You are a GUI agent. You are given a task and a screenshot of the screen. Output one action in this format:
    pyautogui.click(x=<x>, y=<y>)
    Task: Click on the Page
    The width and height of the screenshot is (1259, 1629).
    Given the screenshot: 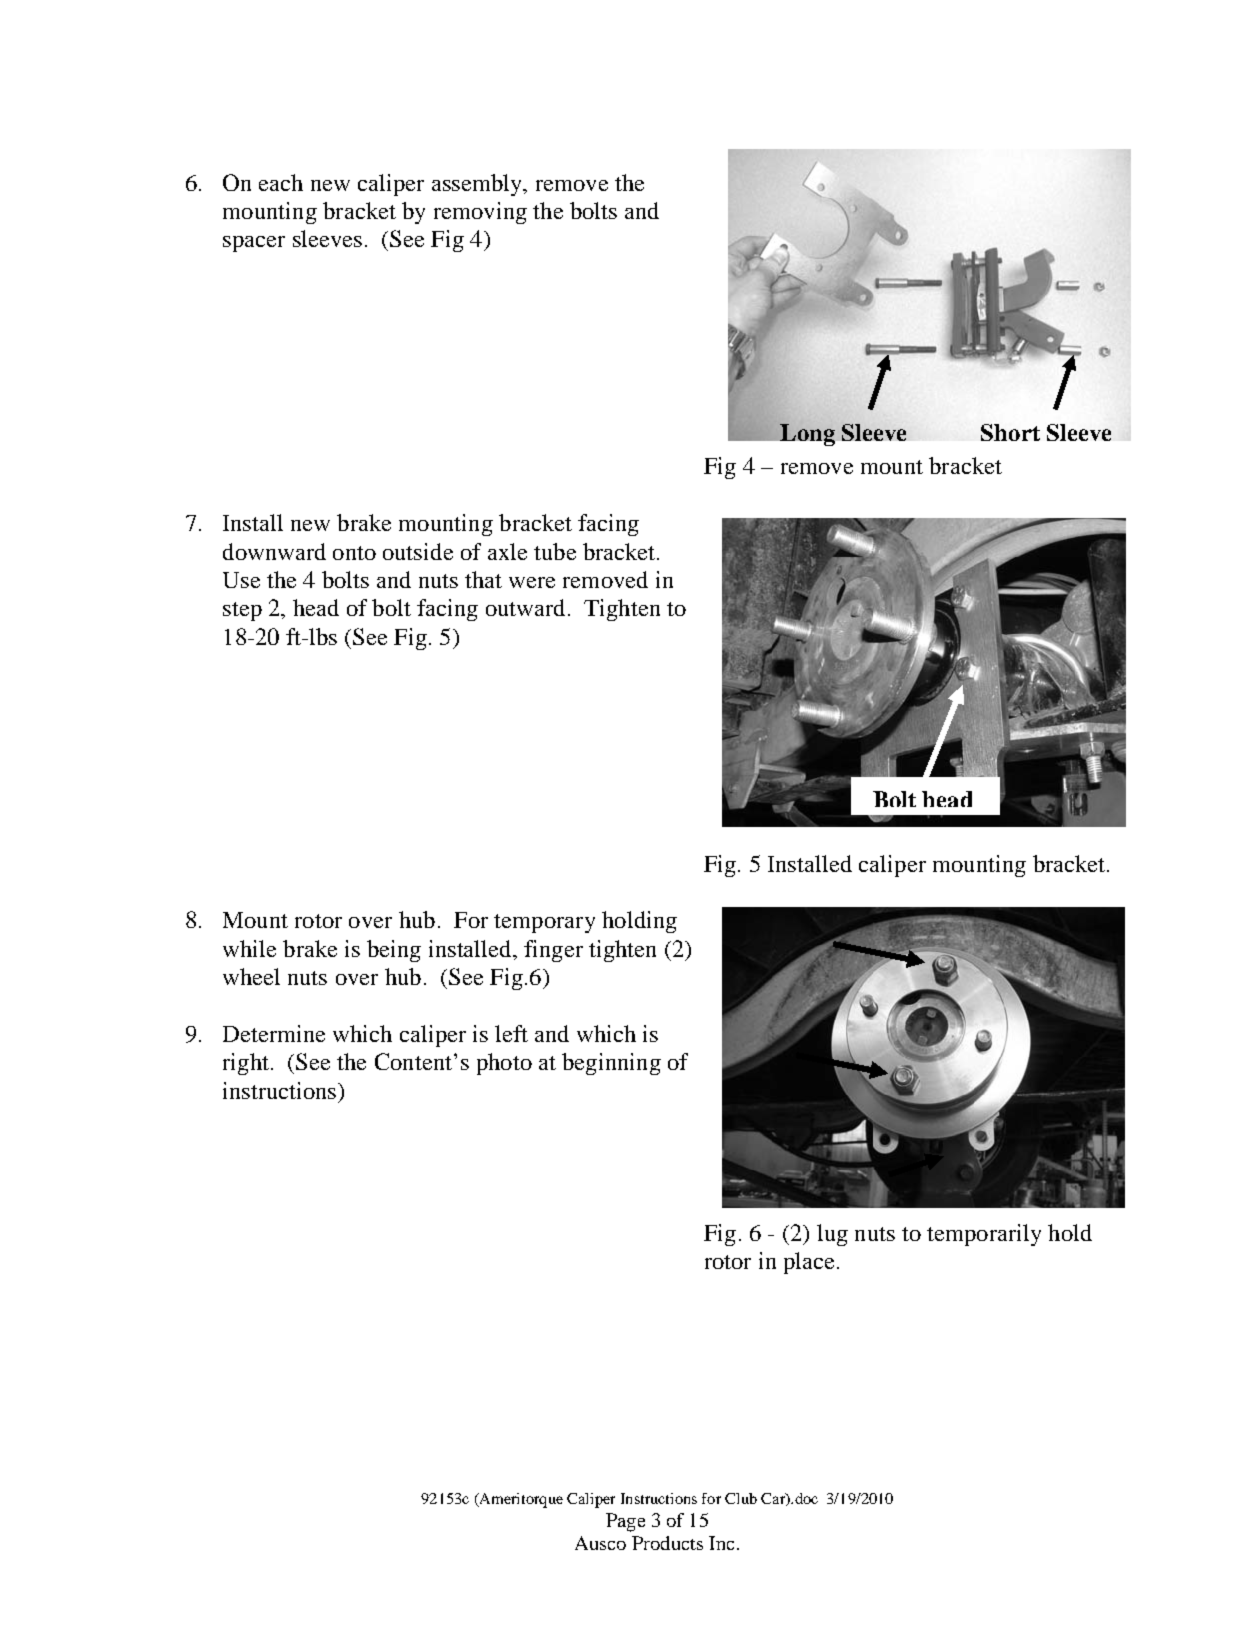 What is the action you would take?
    pyautogui.click(x=625, y=1522)
